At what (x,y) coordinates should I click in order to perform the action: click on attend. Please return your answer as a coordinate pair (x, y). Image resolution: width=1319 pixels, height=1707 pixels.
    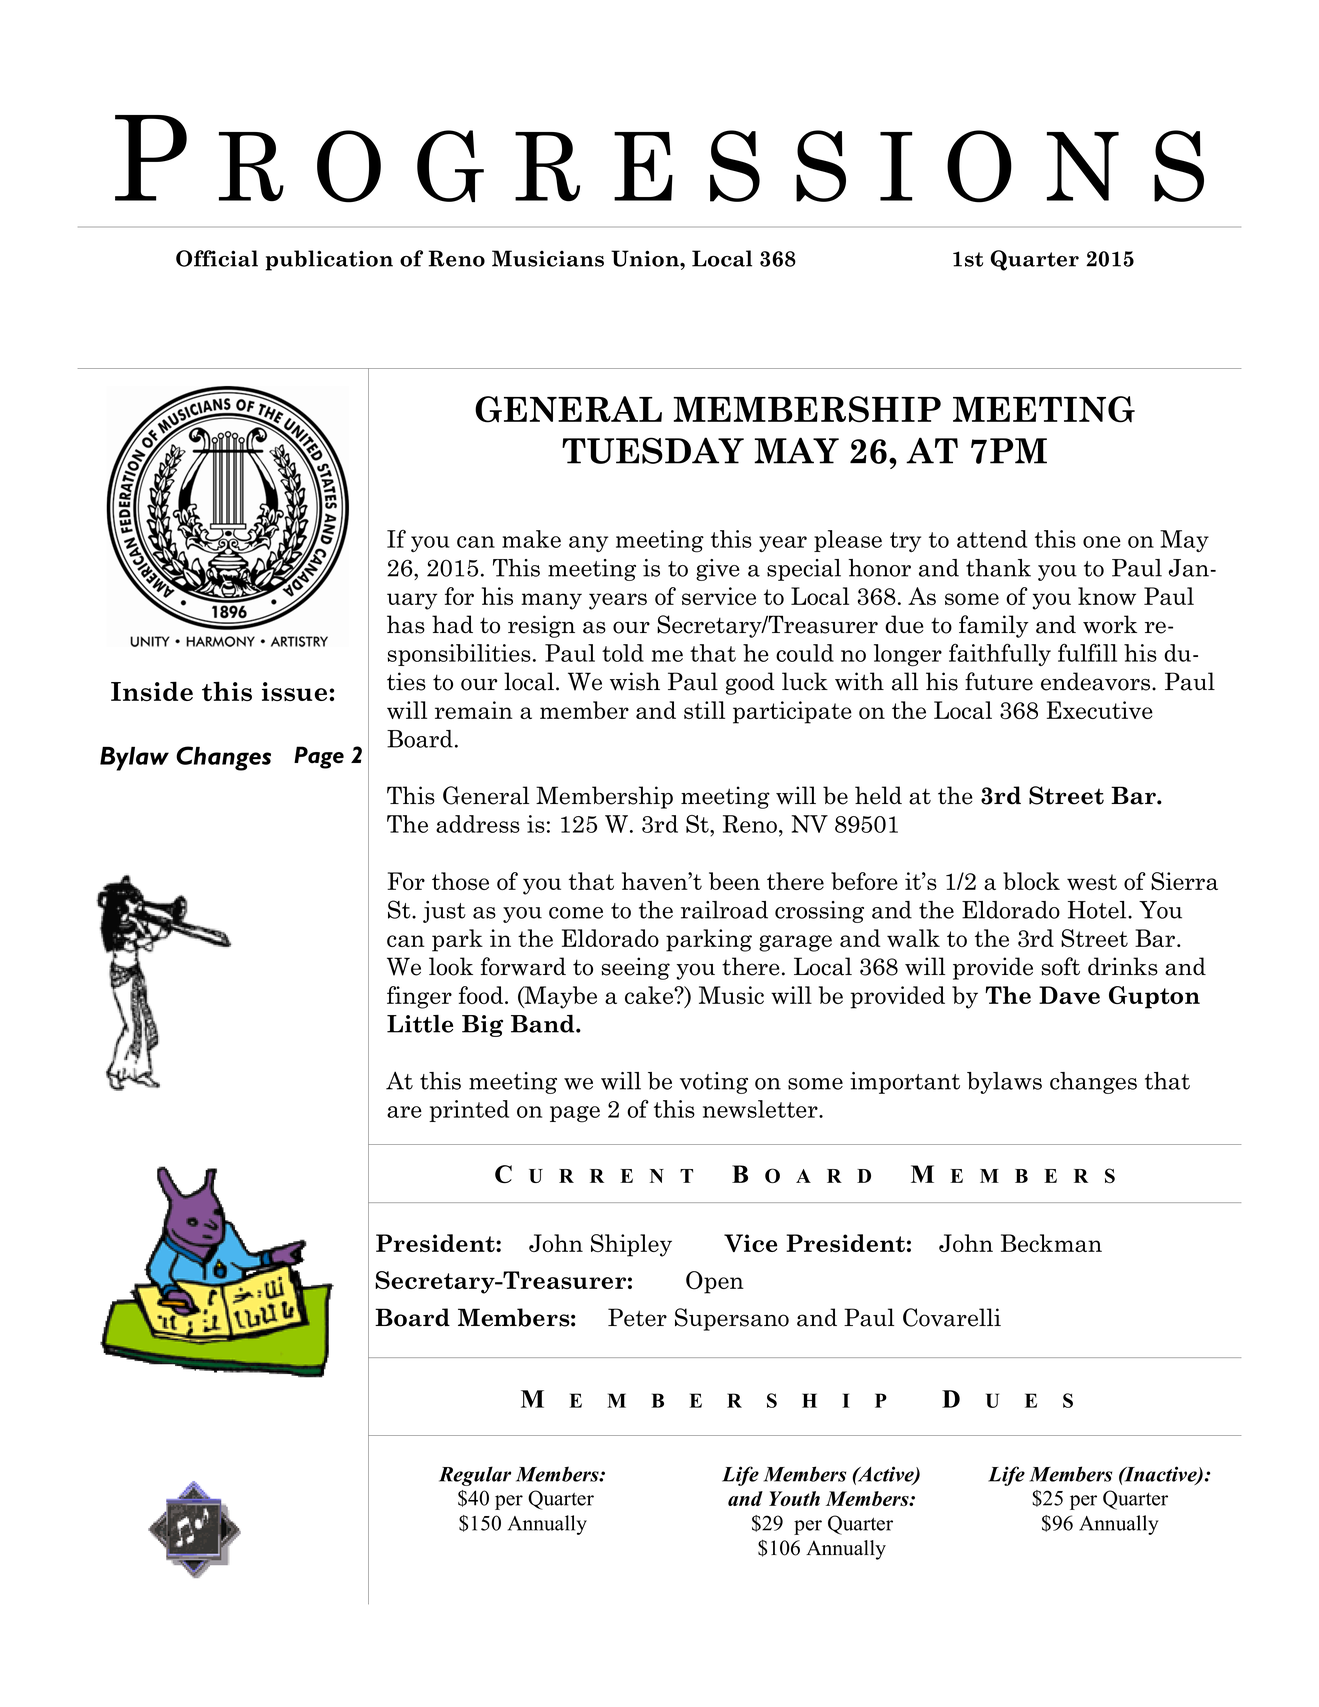
    Looking at the image, I should click on (992, 539).
